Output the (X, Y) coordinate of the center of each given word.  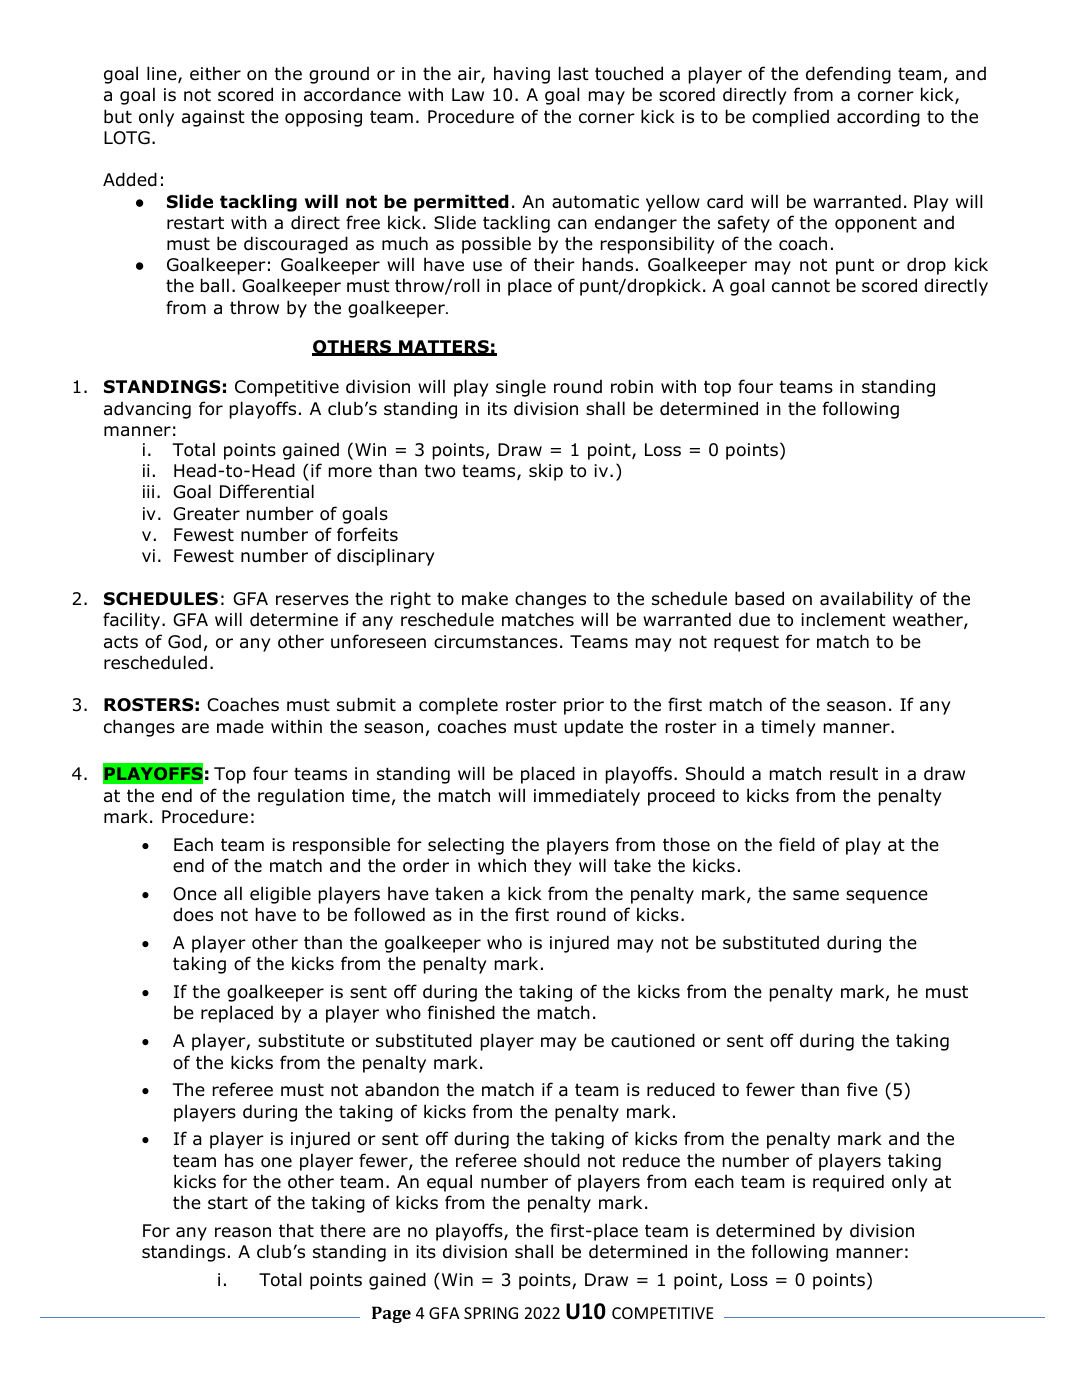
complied (790, 118)
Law (468, 95)
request (746, 643)
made (240, 726)
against (213, 118)
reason (243, 1232)
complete (458, 706)
